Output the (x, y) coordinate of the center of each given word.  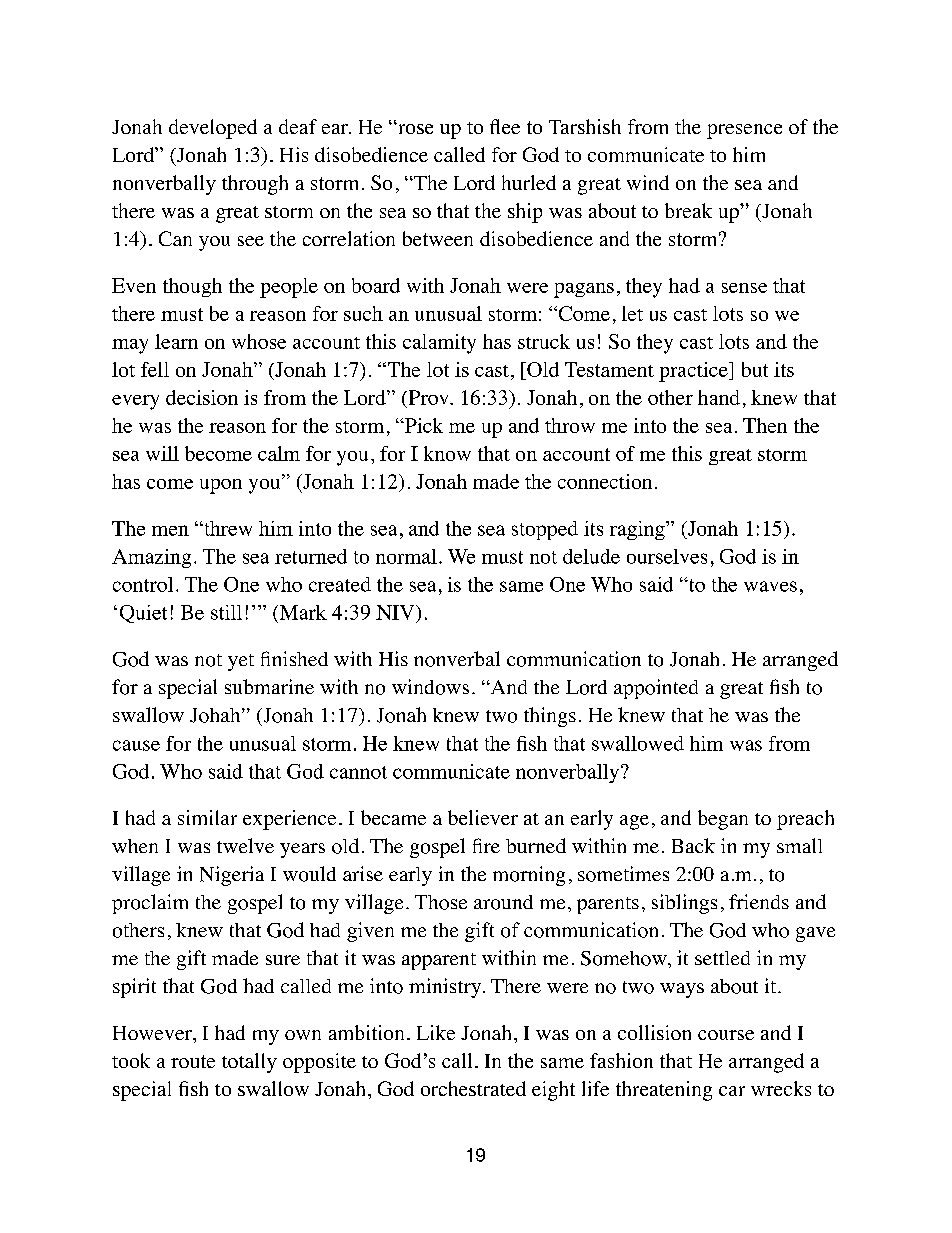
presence (744, 131)
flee (505, 126)
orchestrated (473, 1088)
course (726, 1035)
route (193, 1061)
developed (213, 129)
